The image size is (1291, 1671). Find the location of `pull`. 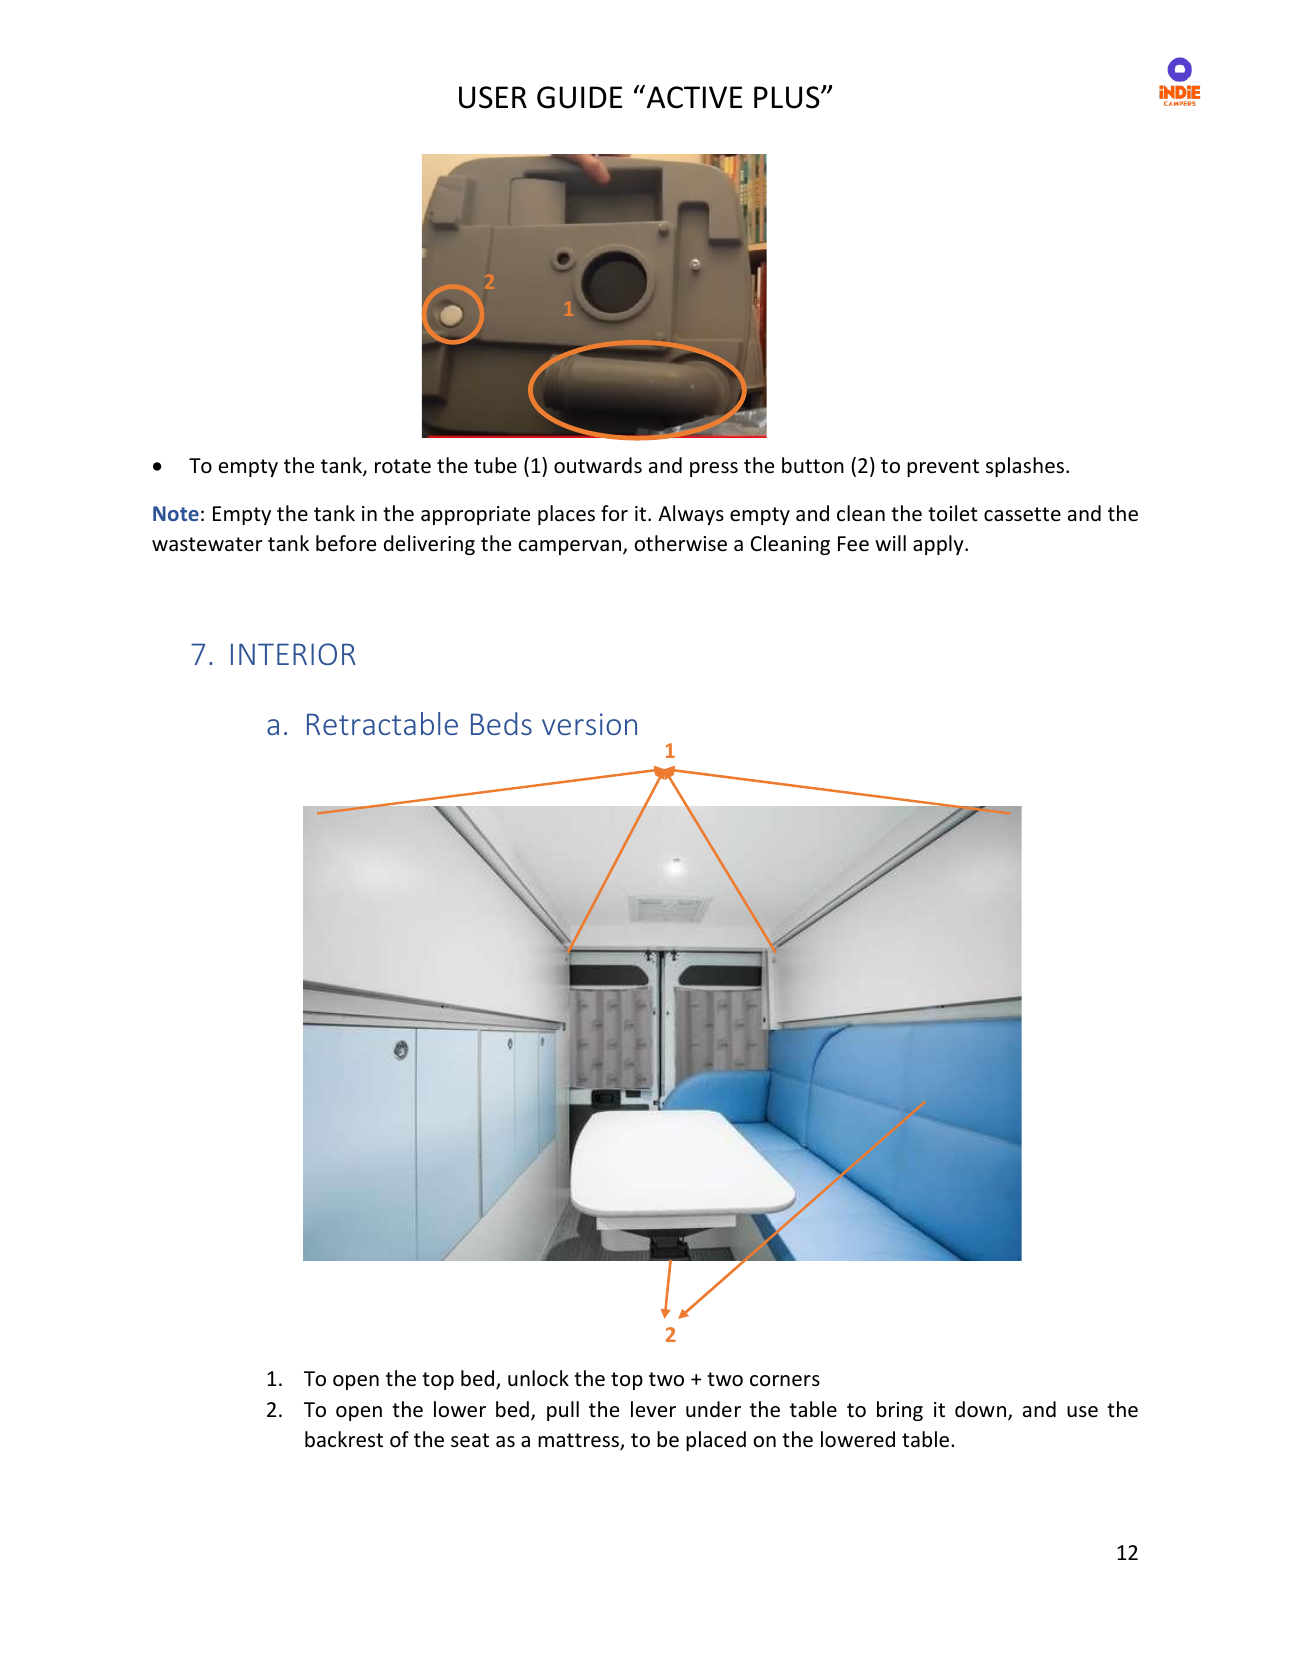

pull is located at coordinates (563, 1411).
